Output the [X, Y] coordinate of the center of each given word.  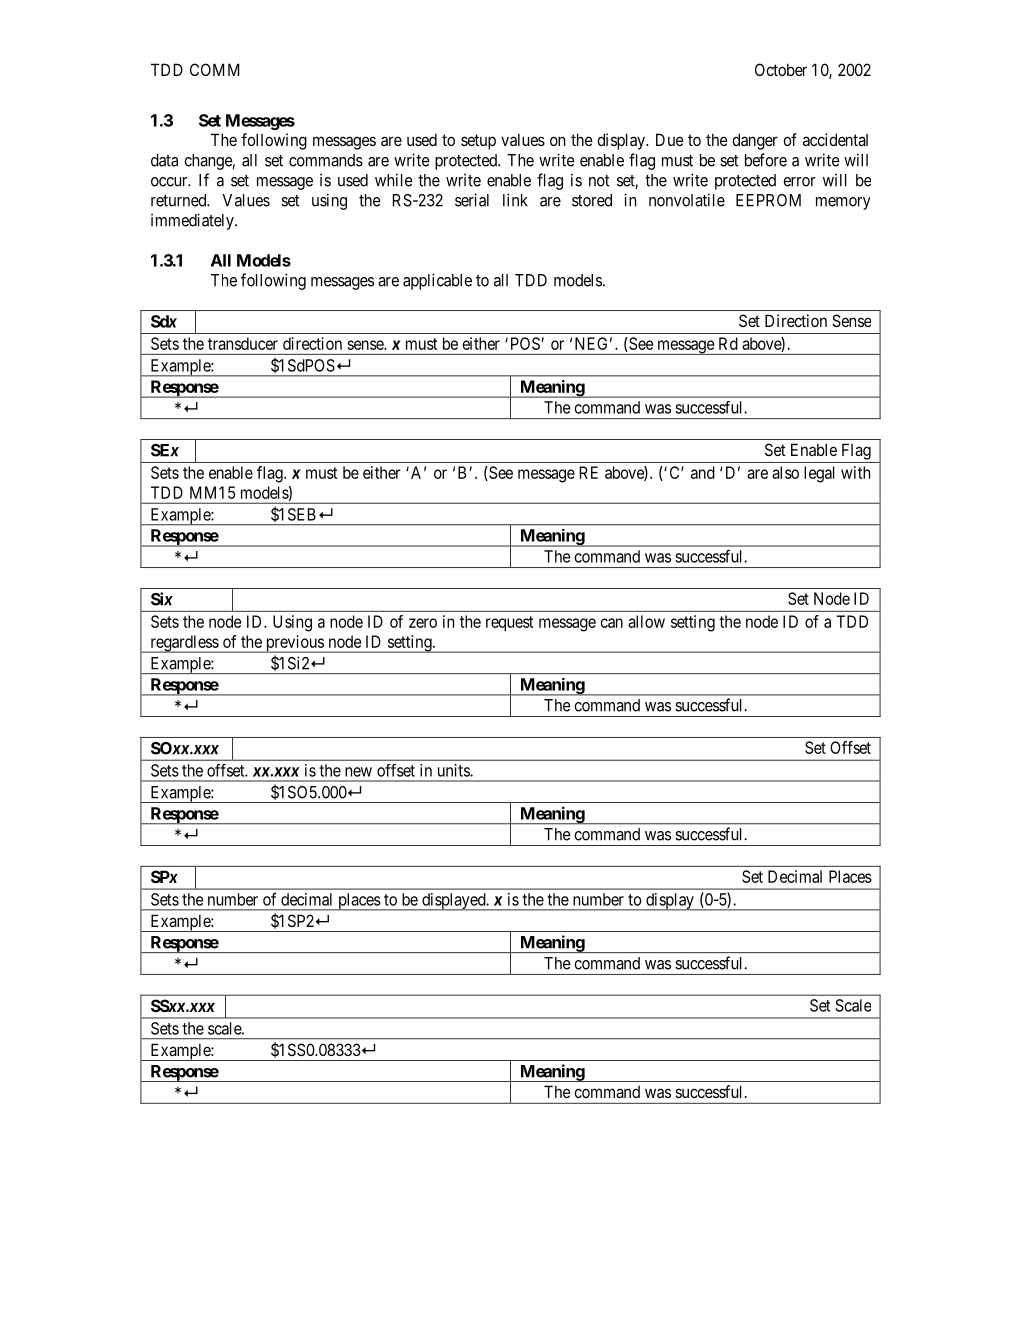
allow [646, 621]
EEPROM [768, 200]
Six [162, 599]
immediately [193, 221]
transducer [243, 343]
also [785, 472]
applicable [437, 281]
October [781, 69]
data [164, 160]
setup [478, 142]
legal [819, 474]
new [358, 772]
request [510, 623]
